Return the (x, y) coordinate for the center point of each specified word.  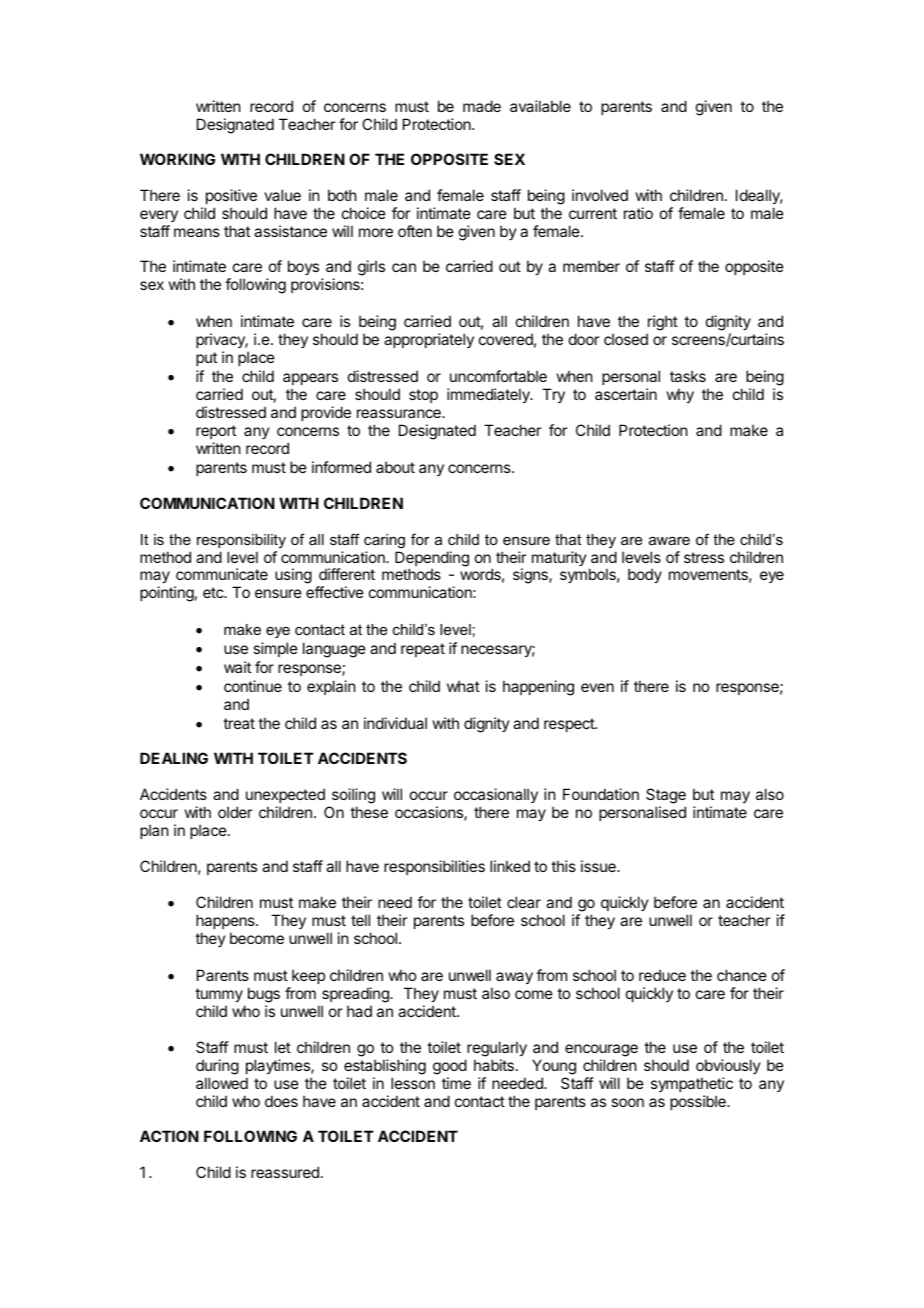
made (482, 106)
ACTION (169, 1136)
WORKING (177, 159)
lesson (413, 1083)
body (645, 575)
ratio (638, 213)
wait (237, 667)
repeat (423, 650)
